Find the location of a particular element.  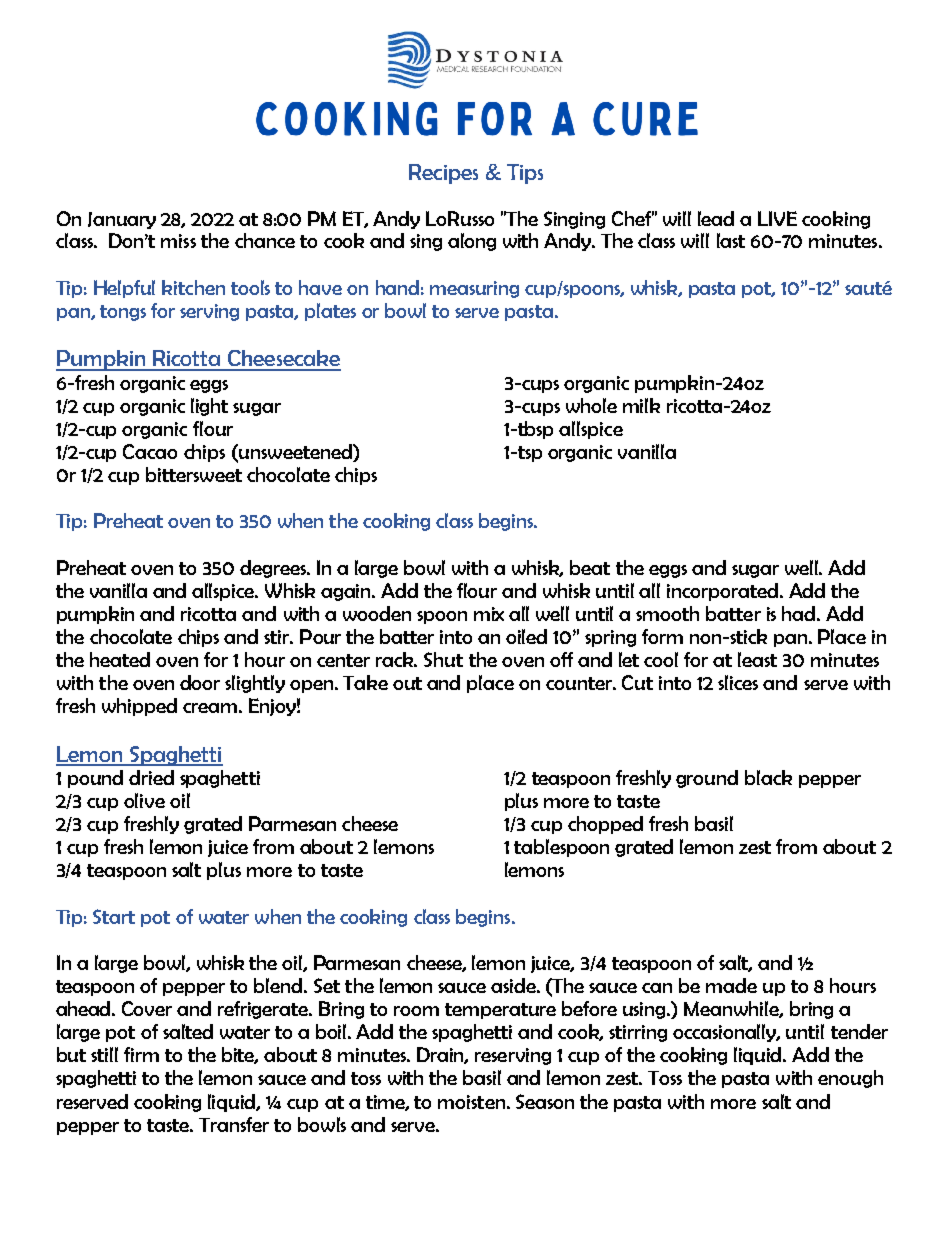

firm is located at coordinates (141, 1054).
